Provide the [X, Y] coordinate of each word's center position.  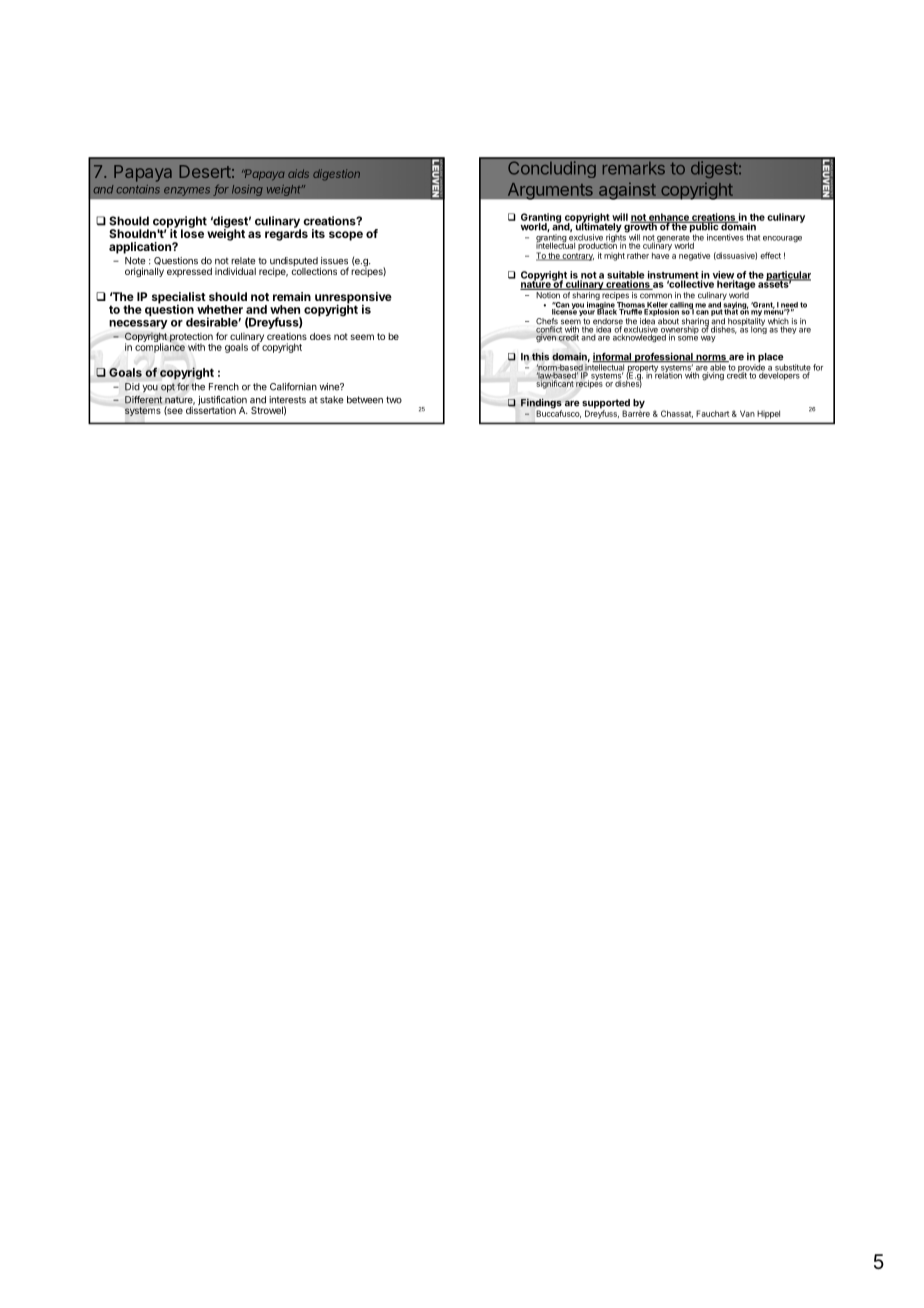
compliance [160, 347]
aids [298, 173]
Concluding [552, 170]
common [656, 296]
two [394, 400]
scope [346, 236]
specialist [179, 299]
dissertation [211, 409]
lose [192, 232]
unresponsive [353, 299]
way [708, 339]
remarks [634, 168]
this [540, 356]
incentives [725, 237]
